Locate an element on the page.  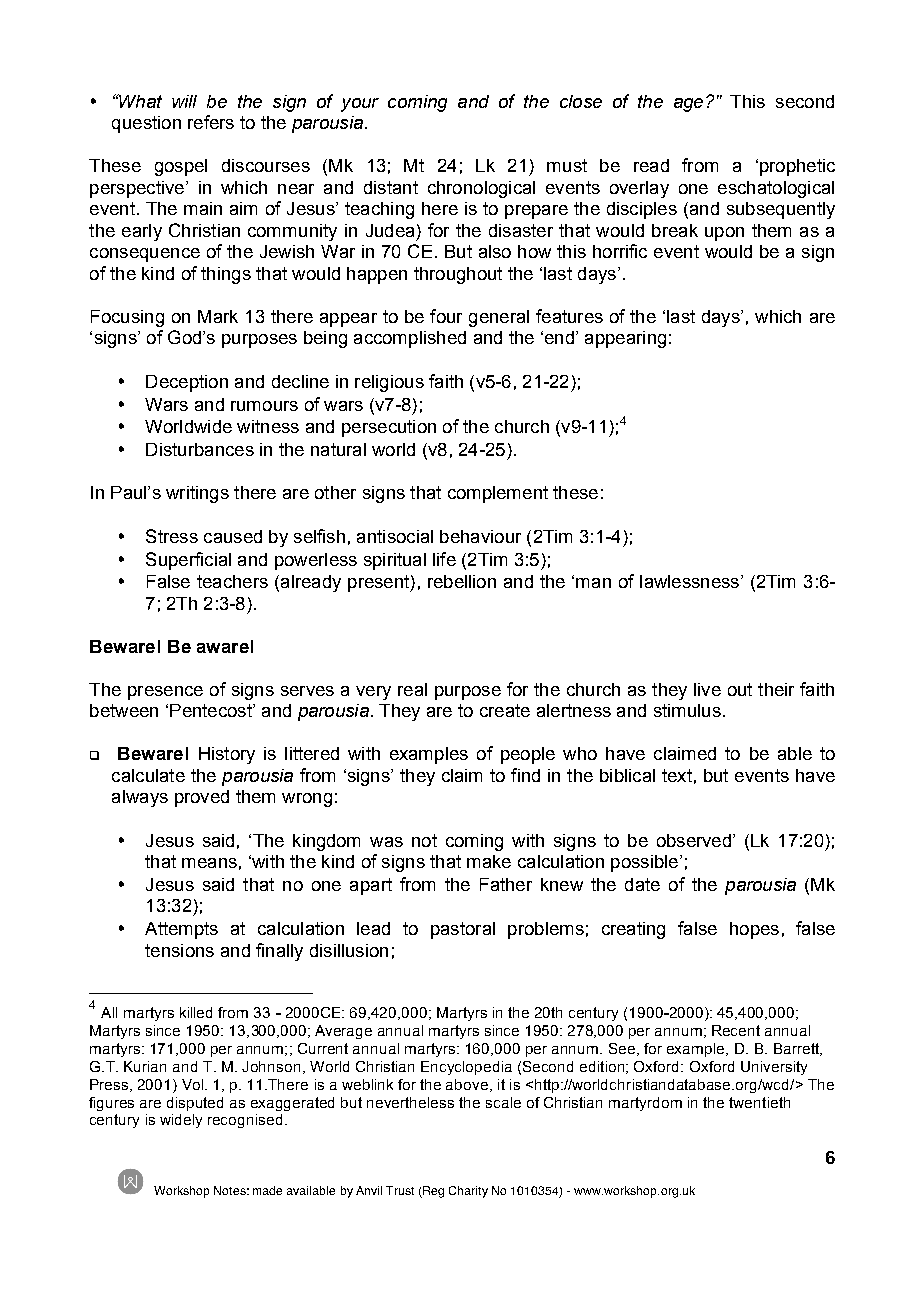
Charity is located at coordinates (468, 1192).
